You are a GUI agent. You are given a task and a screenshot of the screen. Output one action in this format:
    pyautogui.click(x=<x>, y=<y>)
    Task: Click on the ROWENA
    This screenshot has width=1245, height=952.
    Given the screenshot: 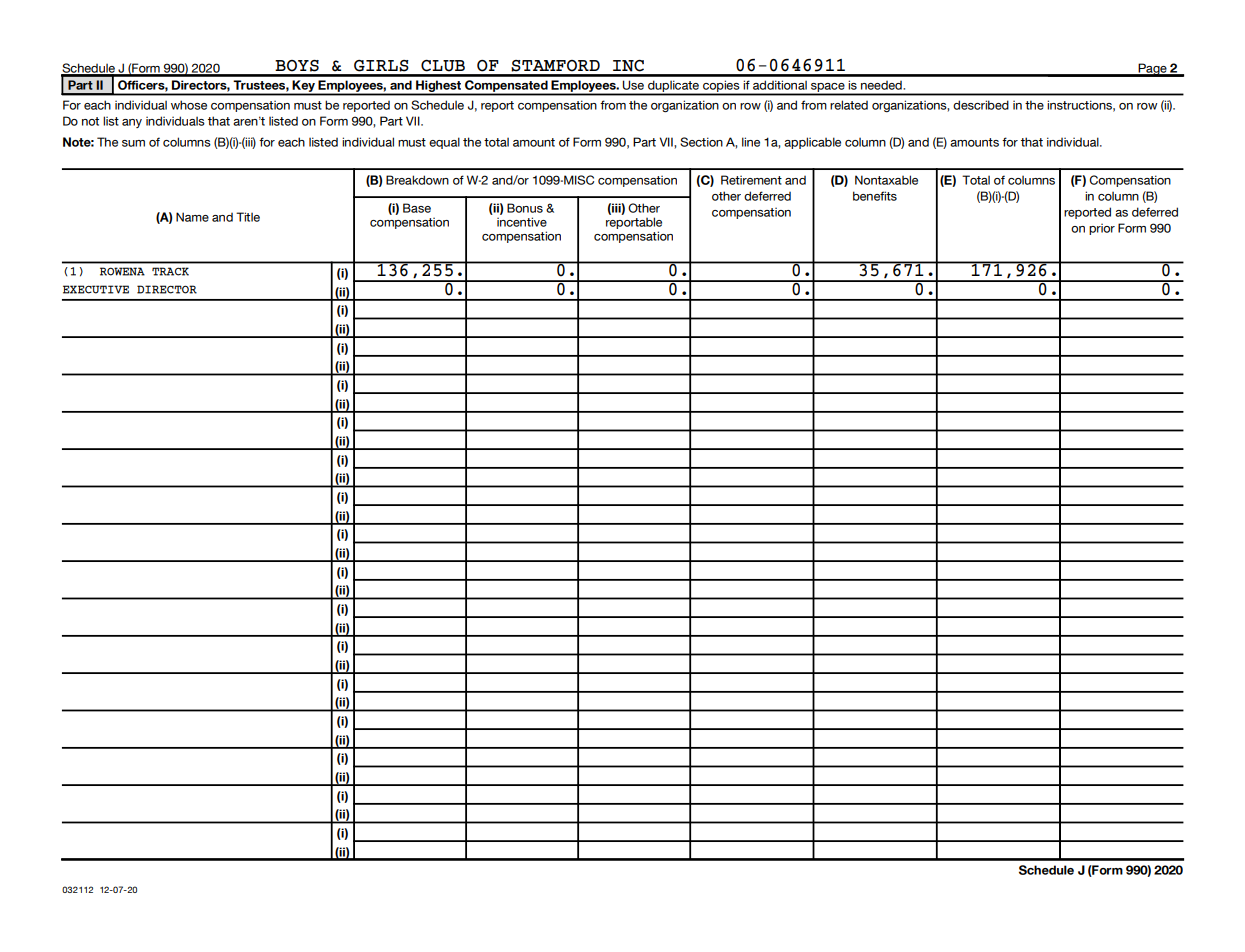 What is the action you would take?
    pyautogui.click(x=122, y=271)
